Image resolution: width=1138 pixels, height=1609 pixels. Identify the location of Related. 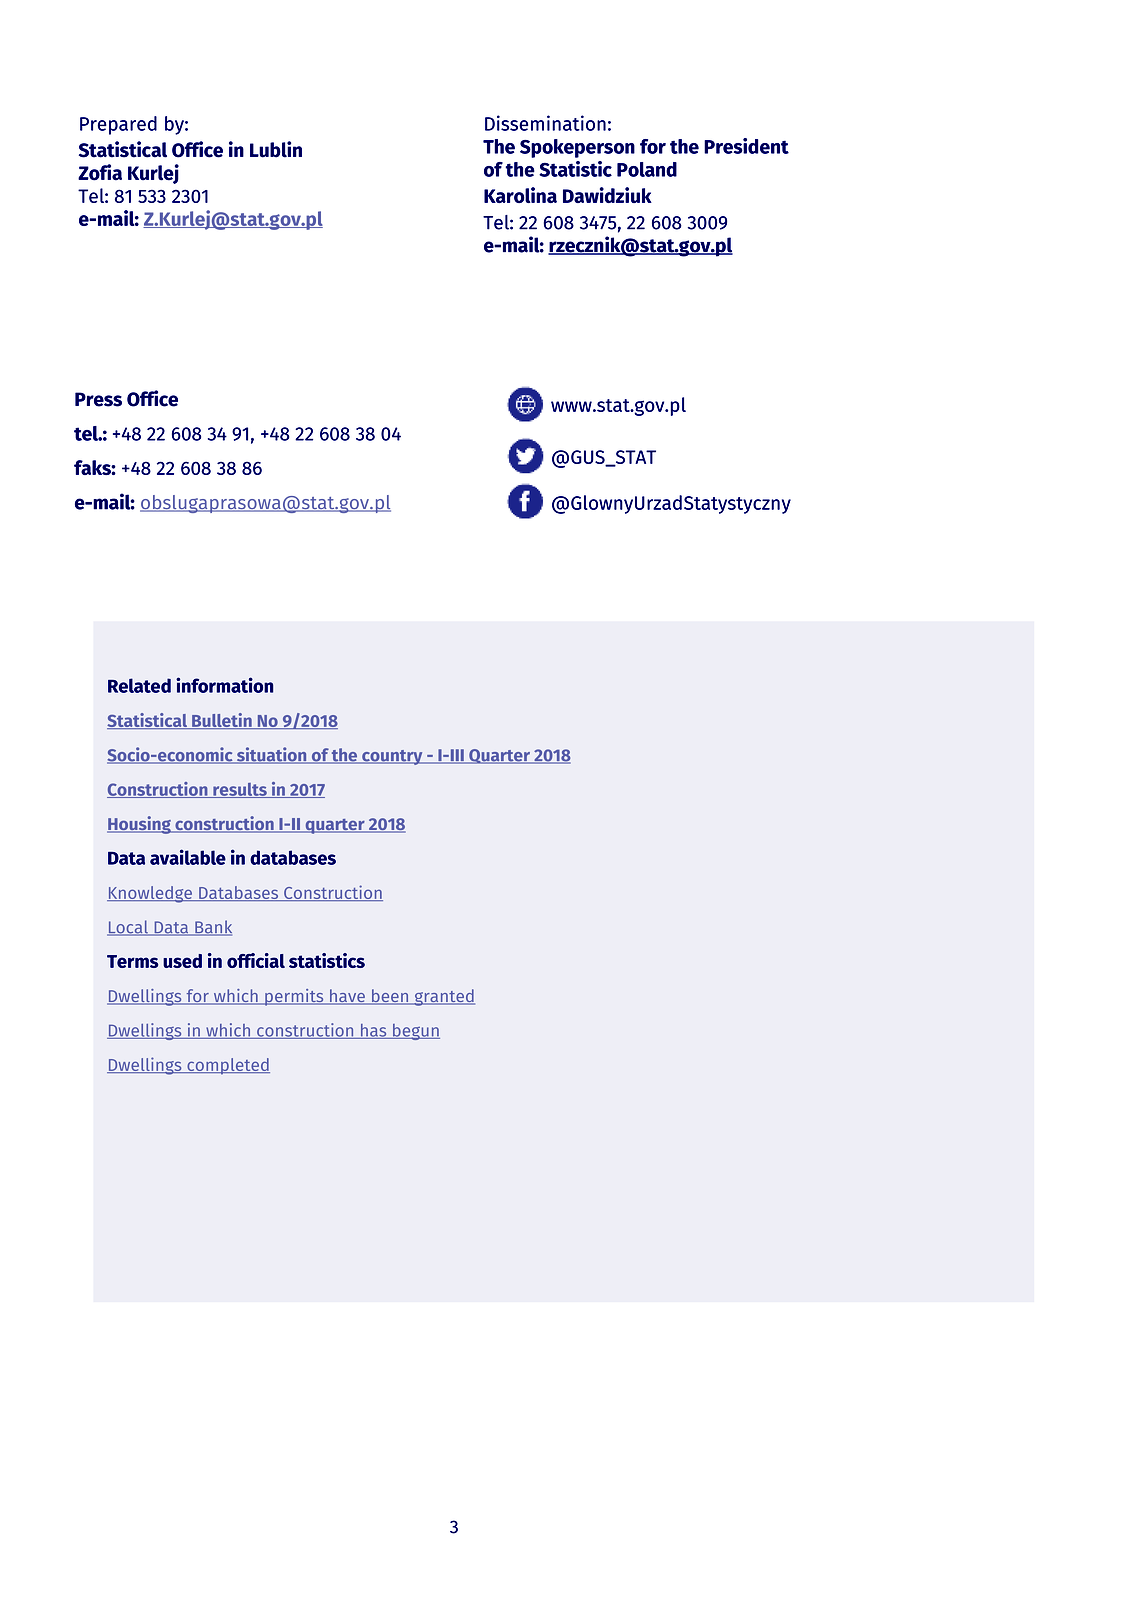
(139, 685).
